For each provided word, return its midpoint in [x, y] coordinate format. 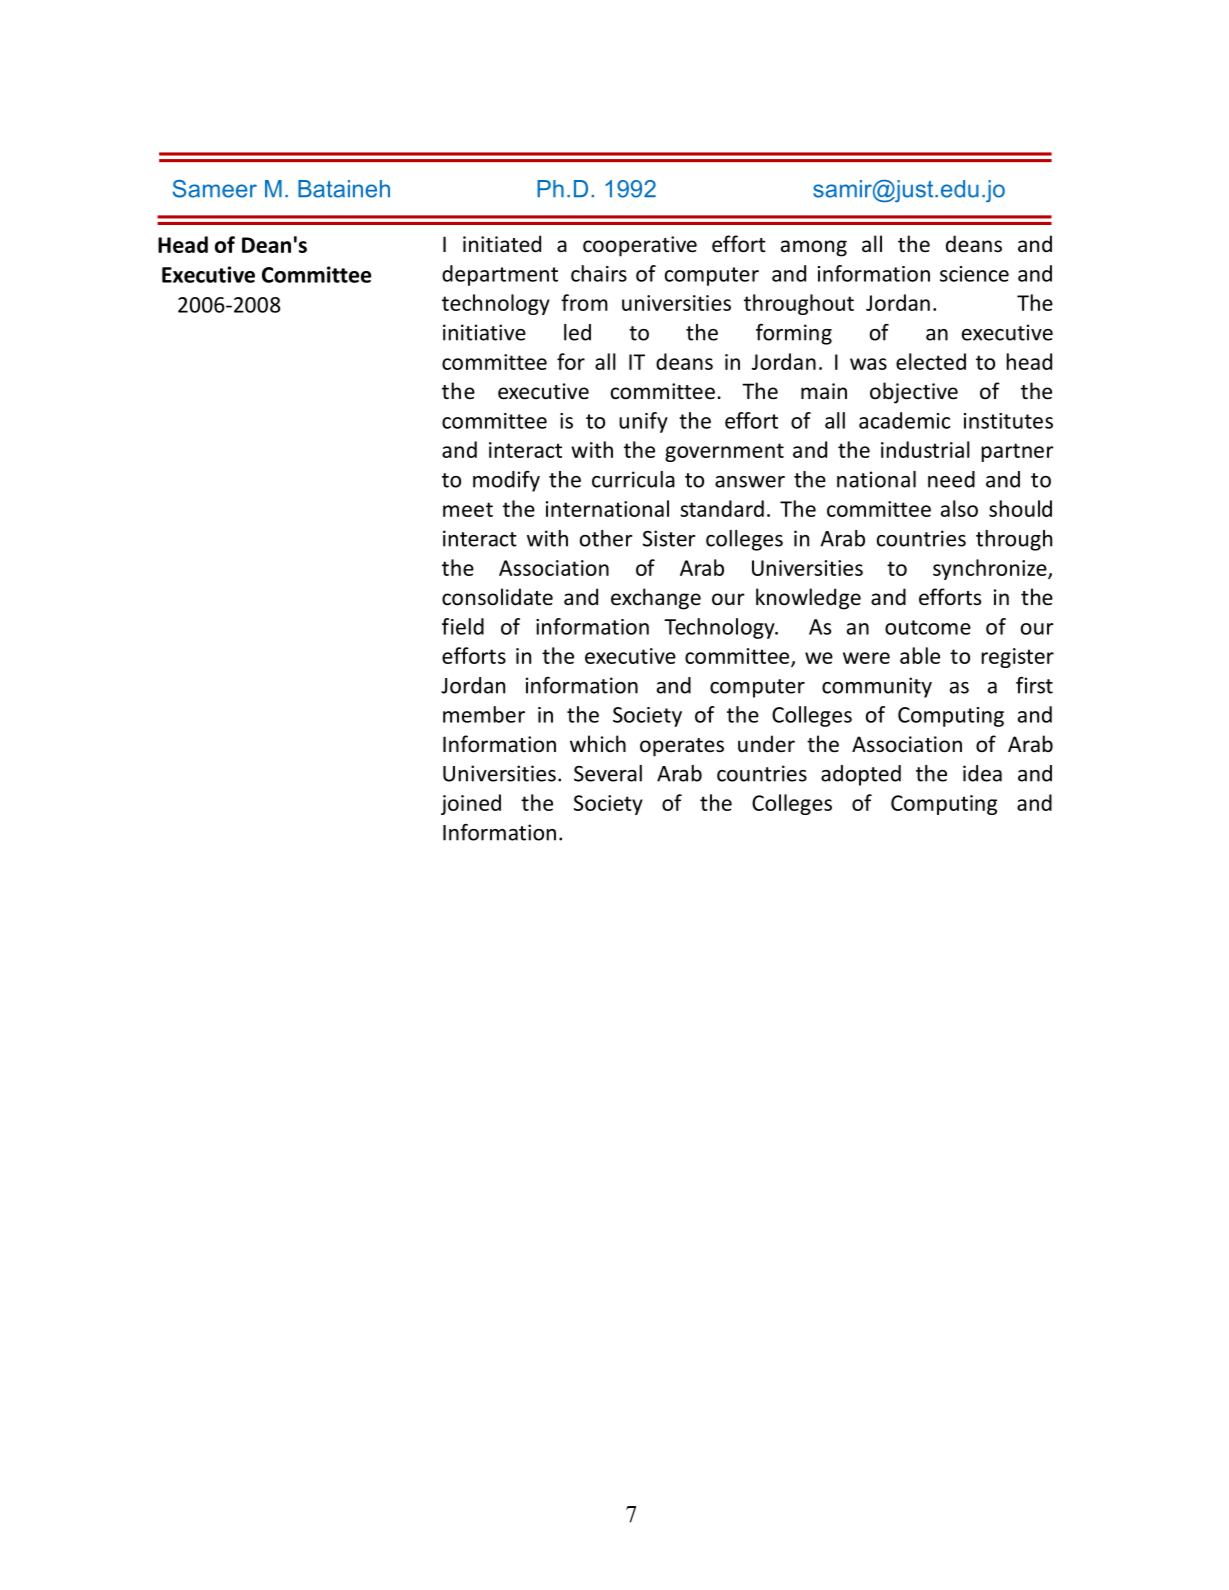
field [463, 626]
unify [643, 422]
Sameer [215, 189]
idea [982, 773]
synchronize [991, 569]
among [814, 248]
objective [914, 393]
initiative [484, 332]
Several [608, 773]
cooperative [640, 246]
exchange [656, 599]
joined [471, 804]
